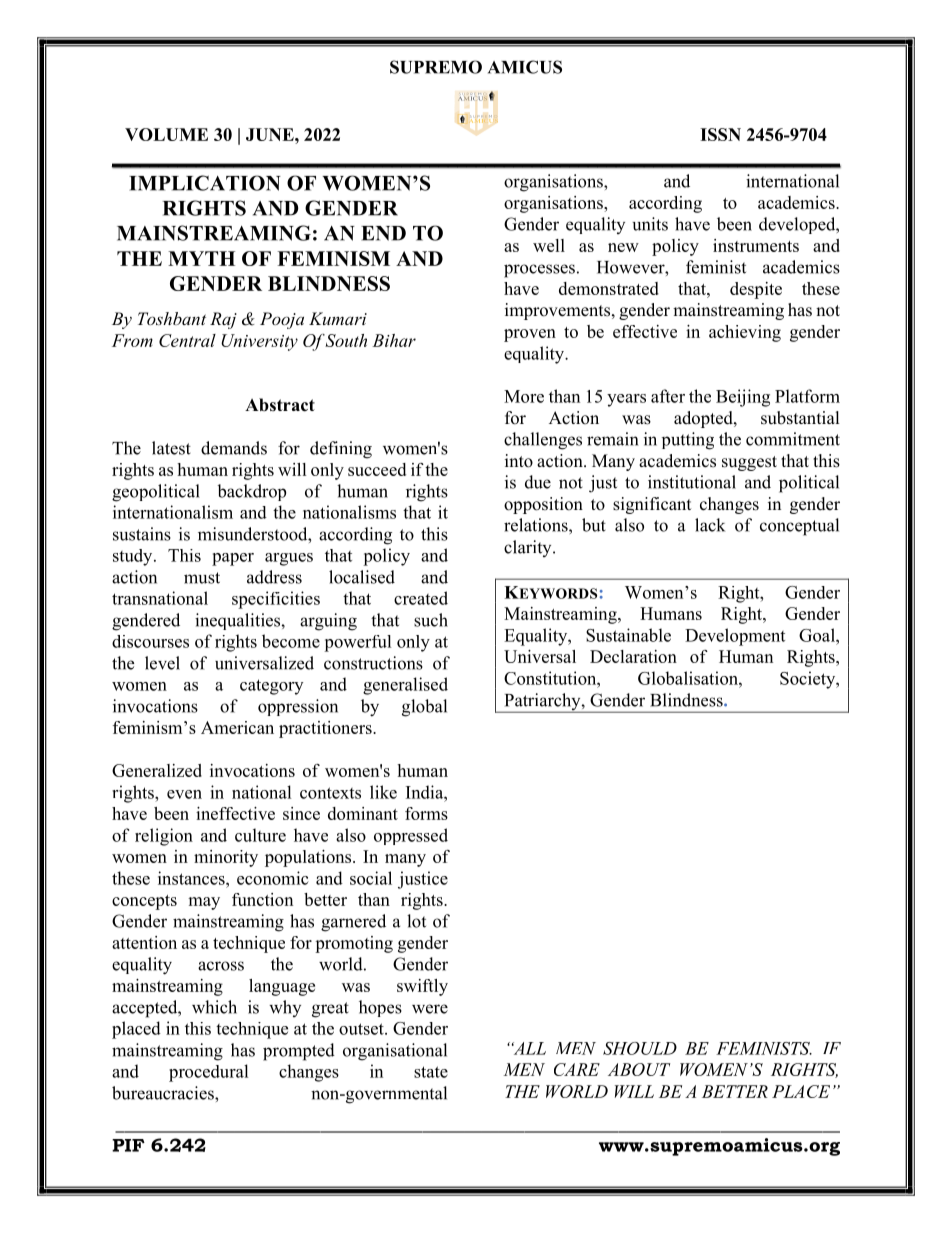  Describe the element at coordinates (549, 245) in the screenshot. I see `well` at that location.
